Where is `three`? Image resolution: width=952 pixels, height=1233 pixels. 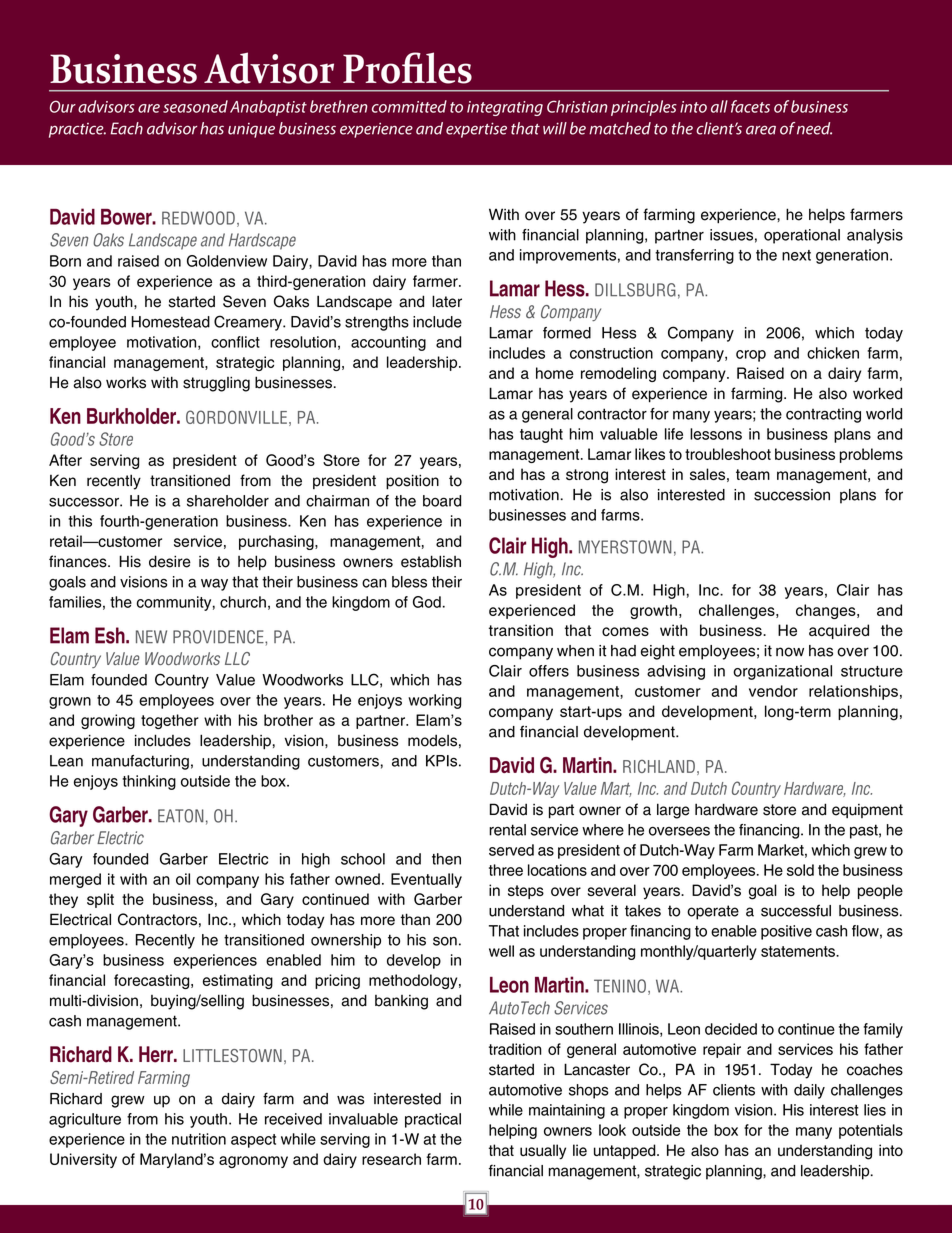 three is located at coordinates (506, 870).
